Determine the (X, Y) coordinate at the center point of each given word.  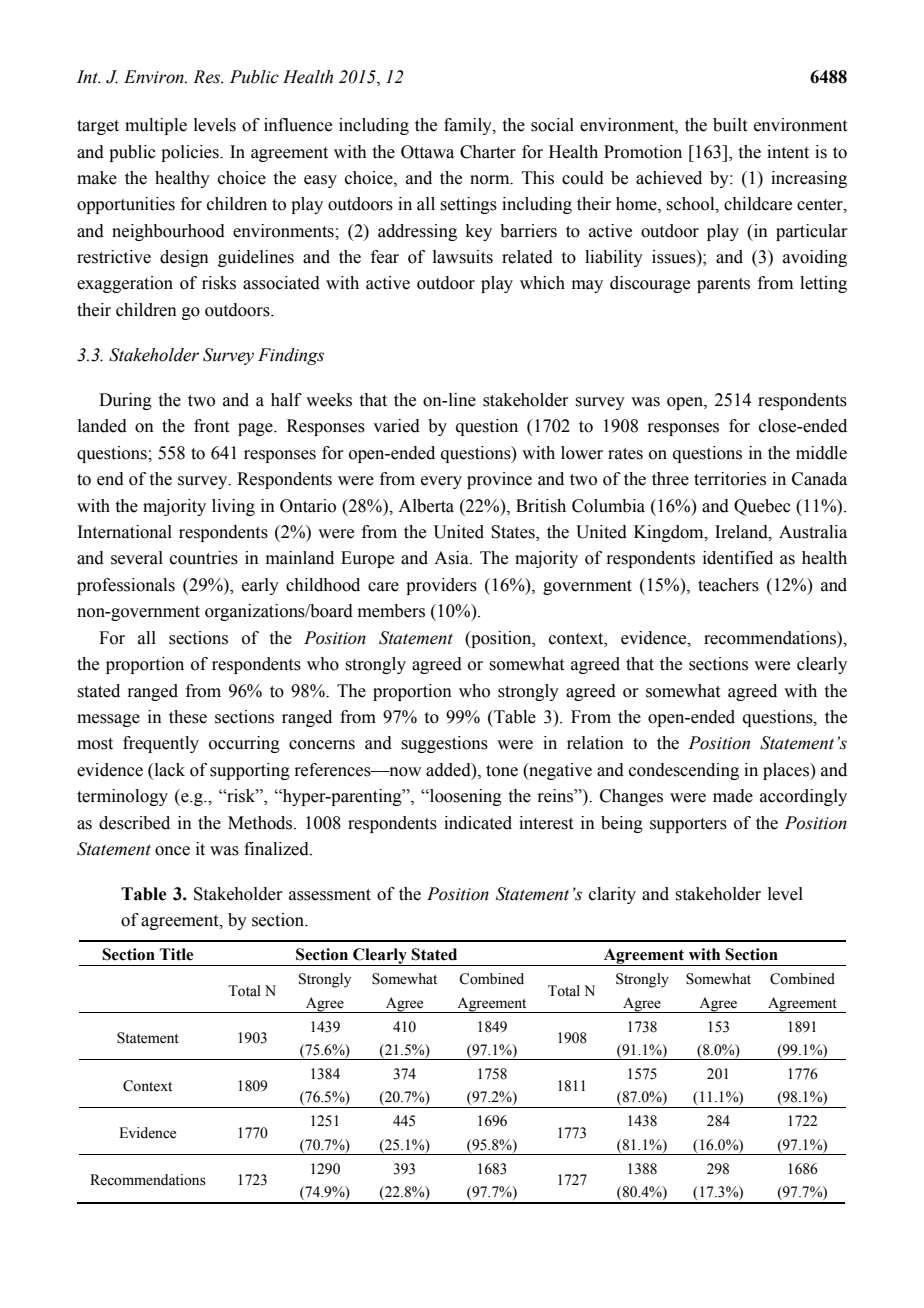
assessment (330, 895)
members (391, 611)
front (211, 426)
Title (176, 954)
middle (821, 453)
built (730, 125)
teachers (728, 585)
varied (396, 426)
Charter (488, 152)
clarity (612, 895)
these (188, 717)
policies (191, 153)
